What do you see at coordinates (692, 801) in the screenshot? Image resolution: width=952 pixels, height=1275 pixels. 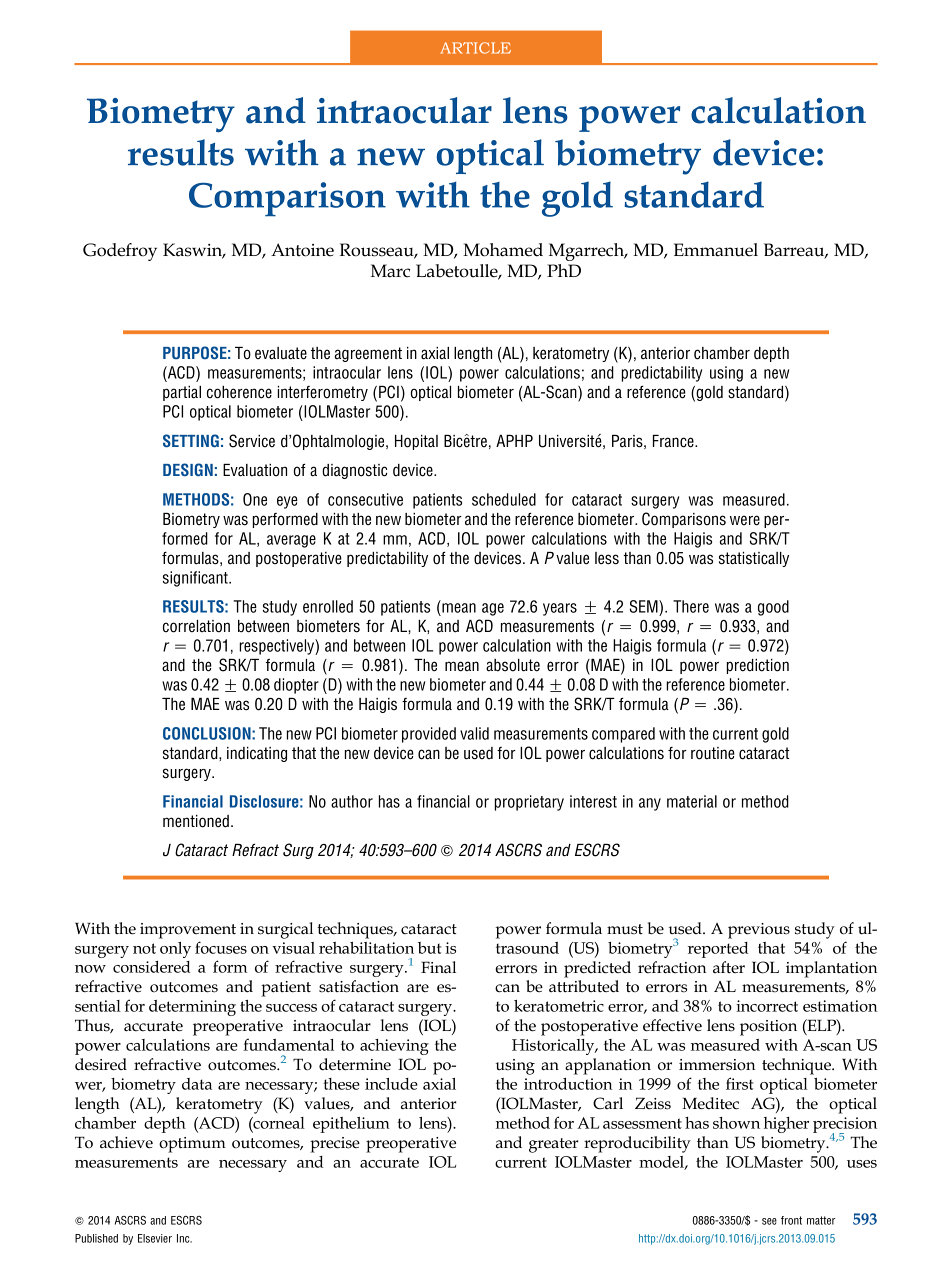 I see `material` at bounding box center [692, 801].
